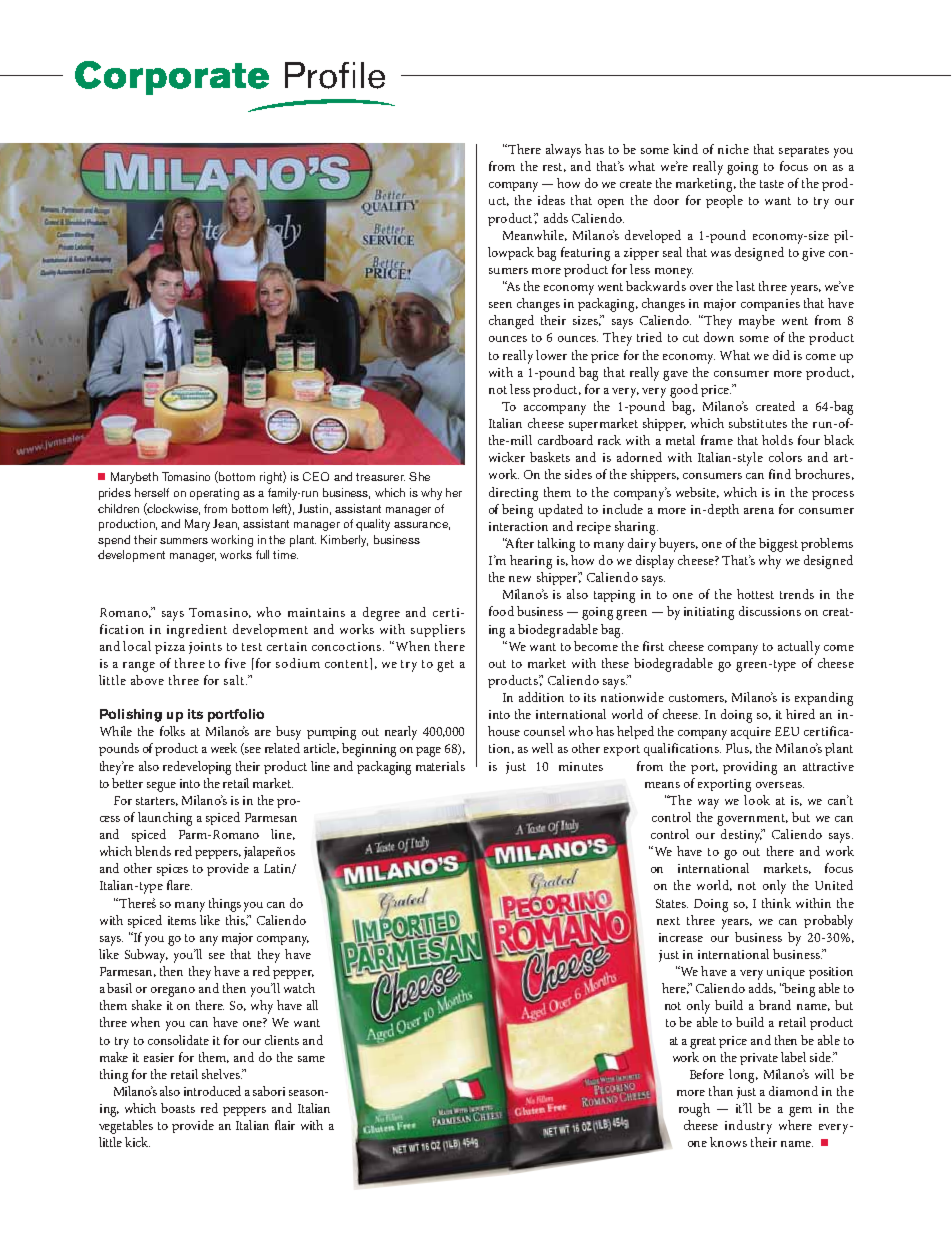 This document has width=952, height=1233. I want to click on Corporate, so click(172, 78).
